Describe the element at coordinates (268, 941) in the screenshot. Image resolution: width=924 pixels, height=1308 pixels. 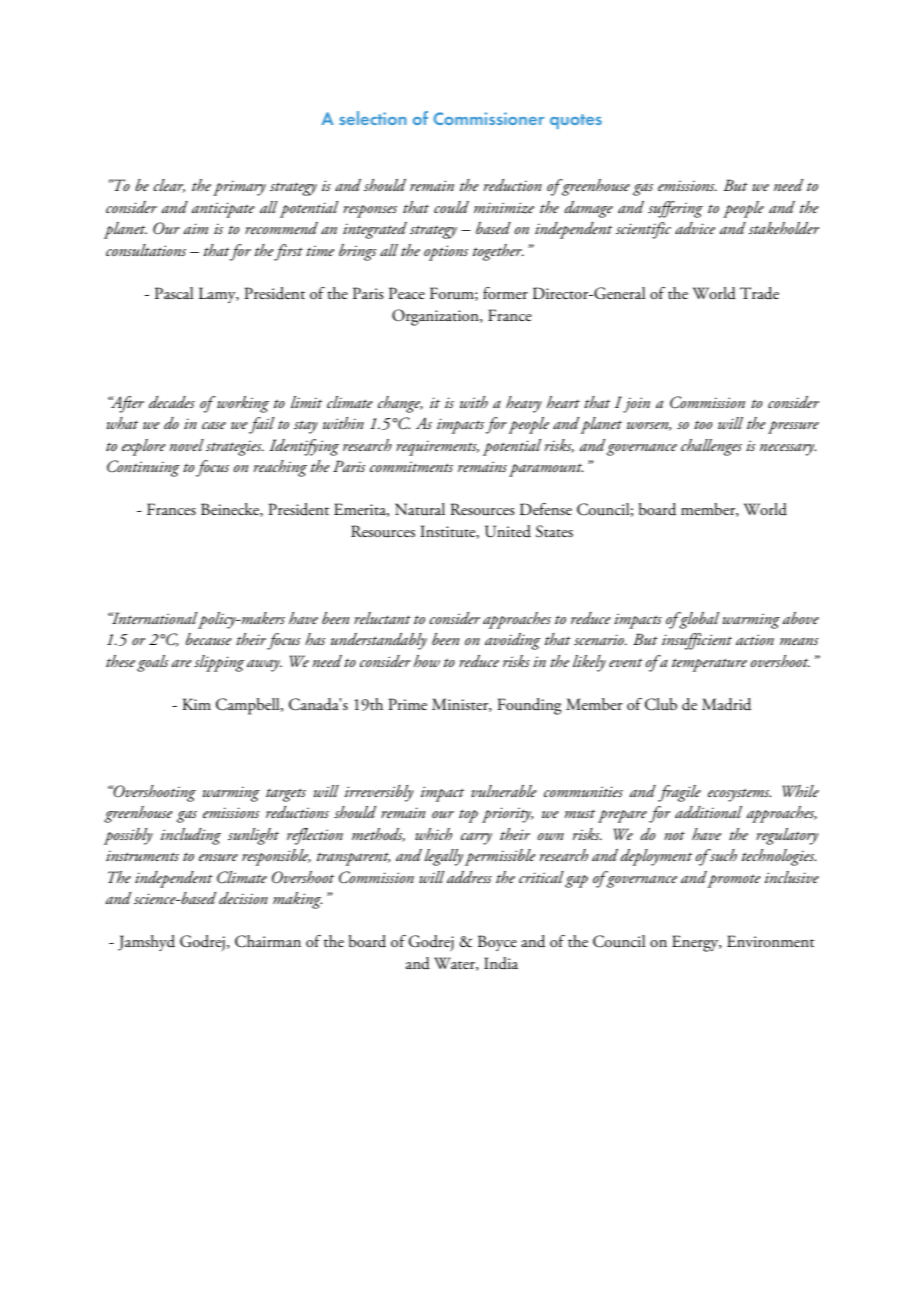
I see `Chairman` at that location.
